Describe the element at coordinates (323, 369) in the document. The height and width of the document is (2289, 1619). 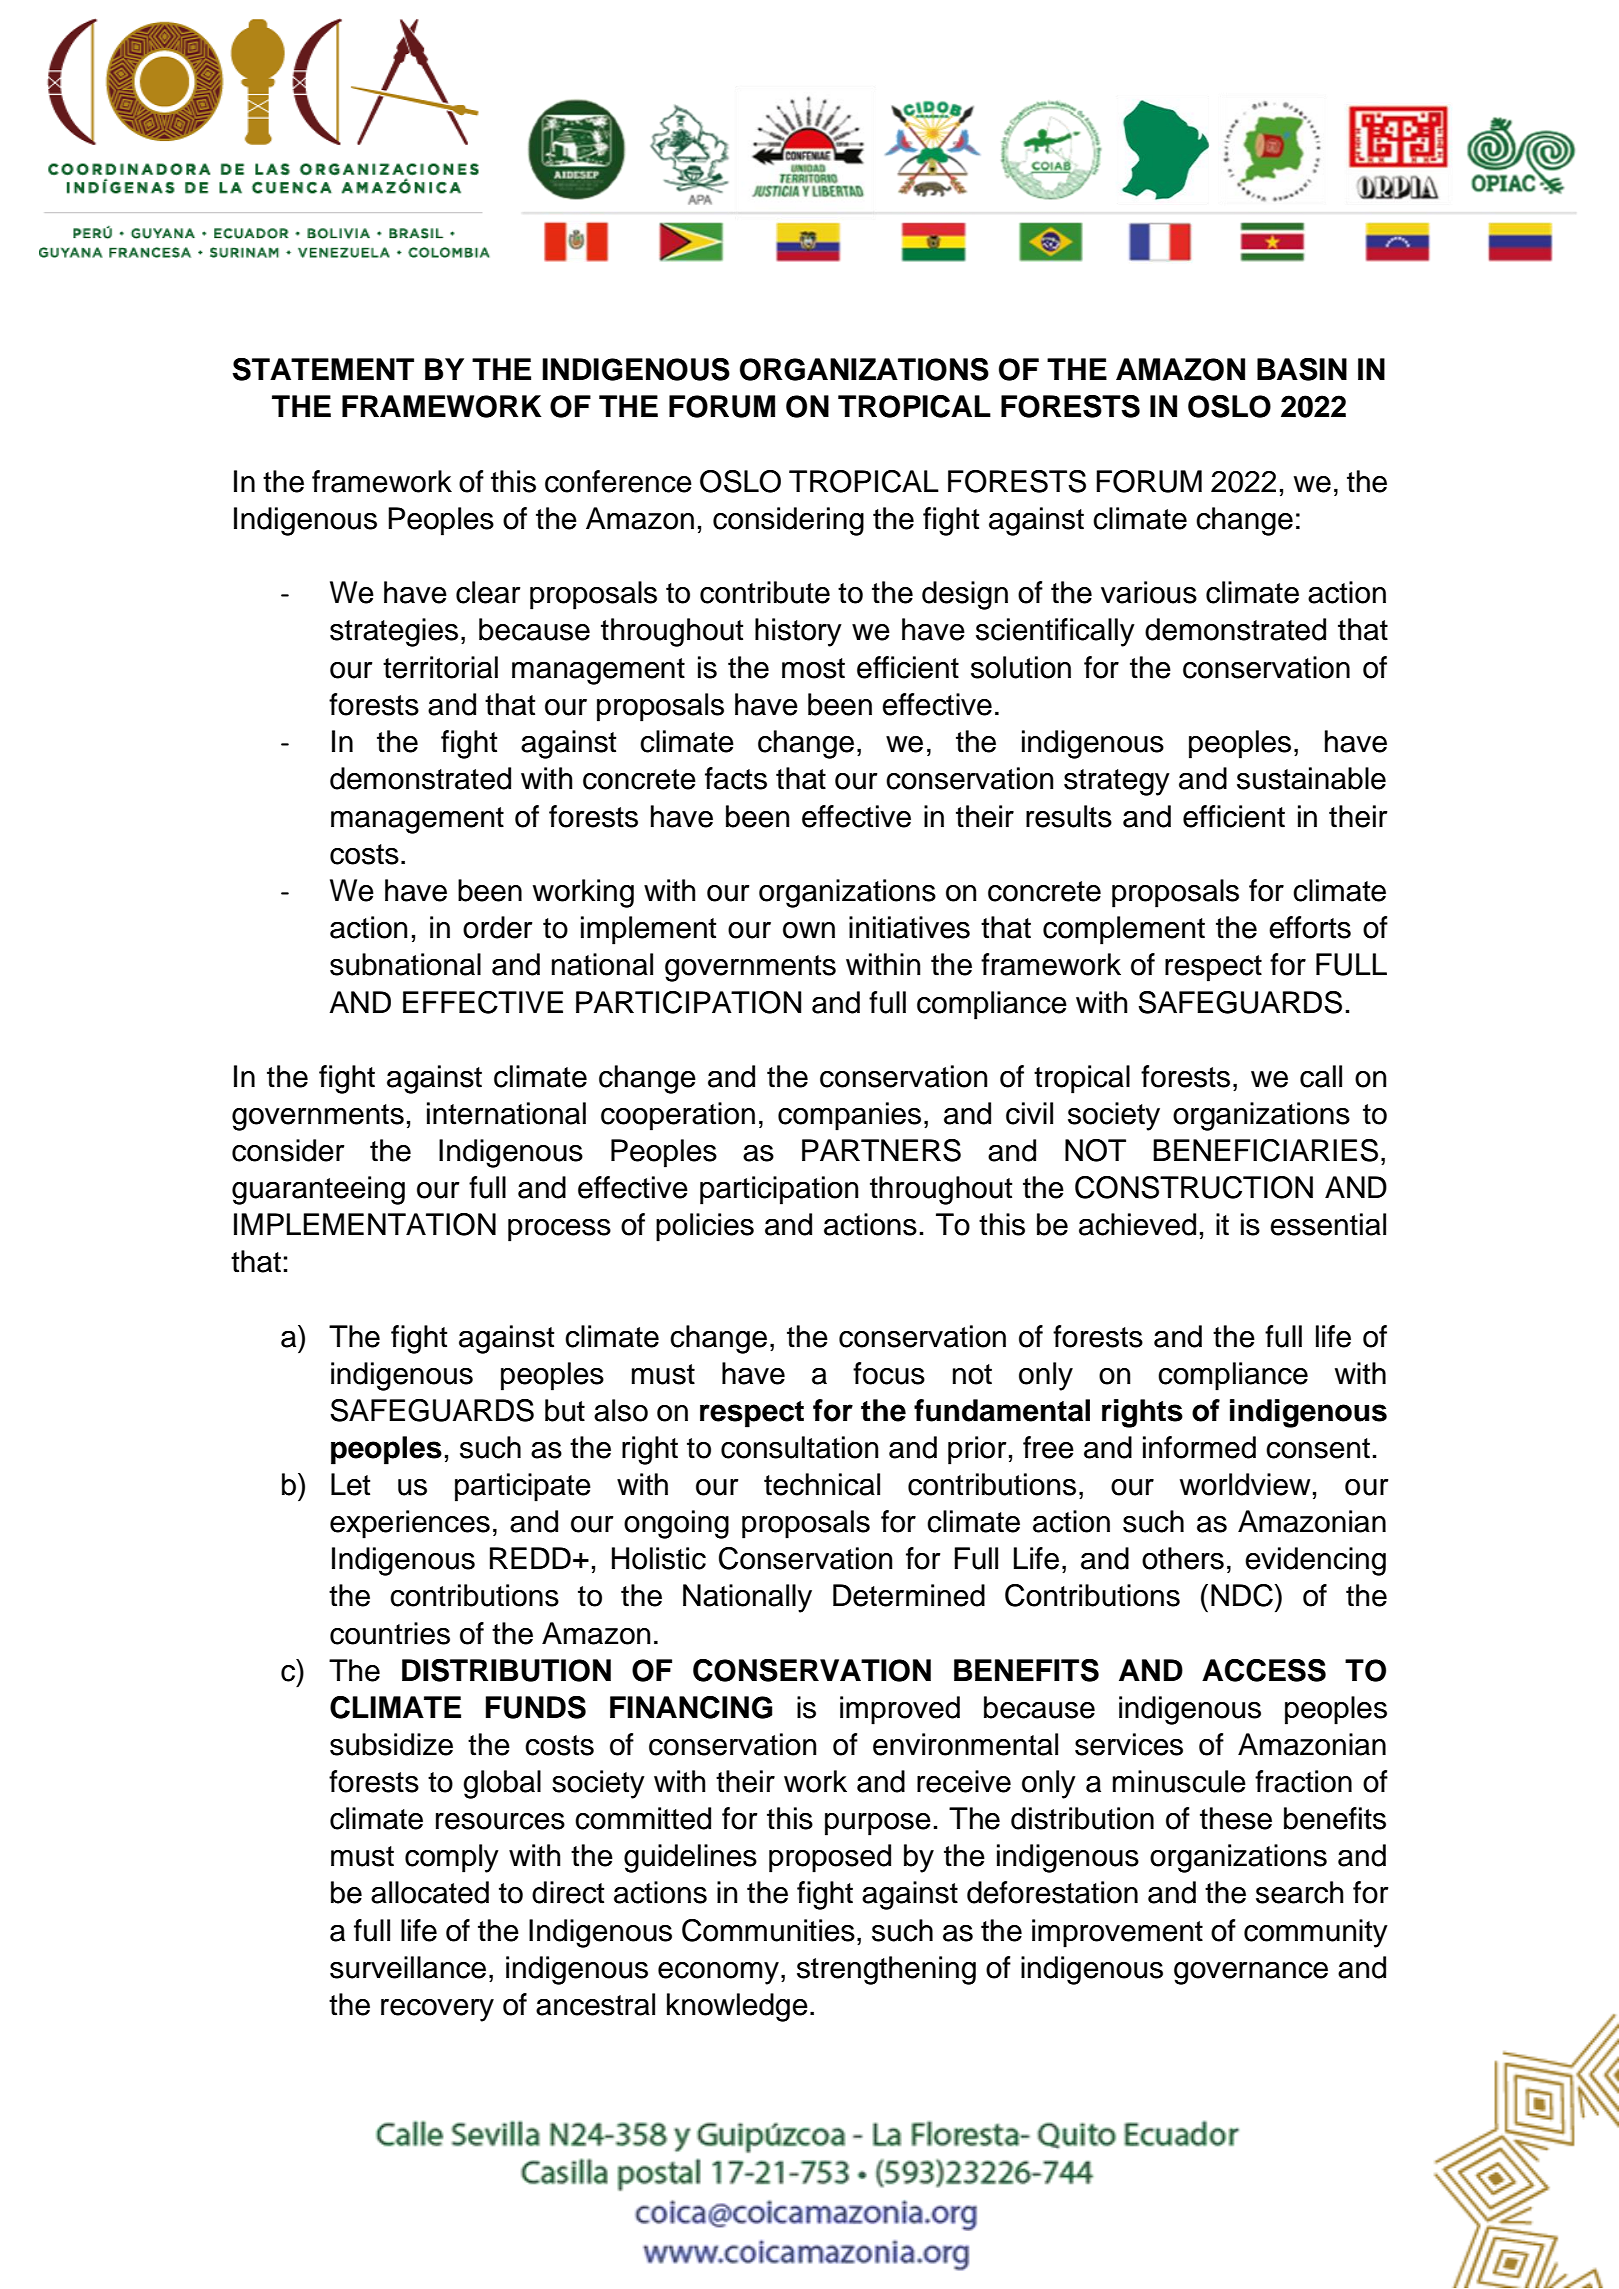
I see `STATEMENT` at that location.
